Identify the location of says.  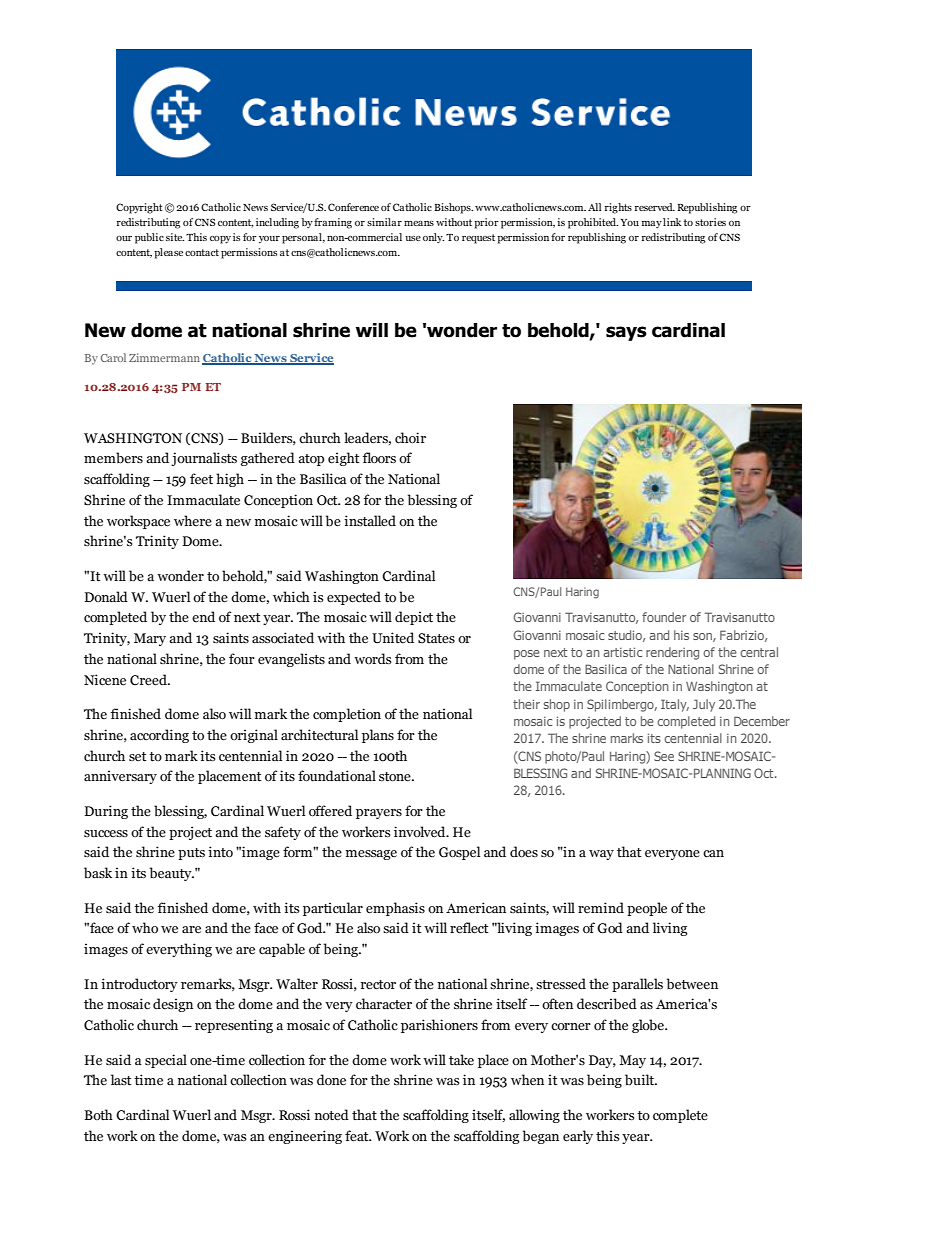
(626, 333).
